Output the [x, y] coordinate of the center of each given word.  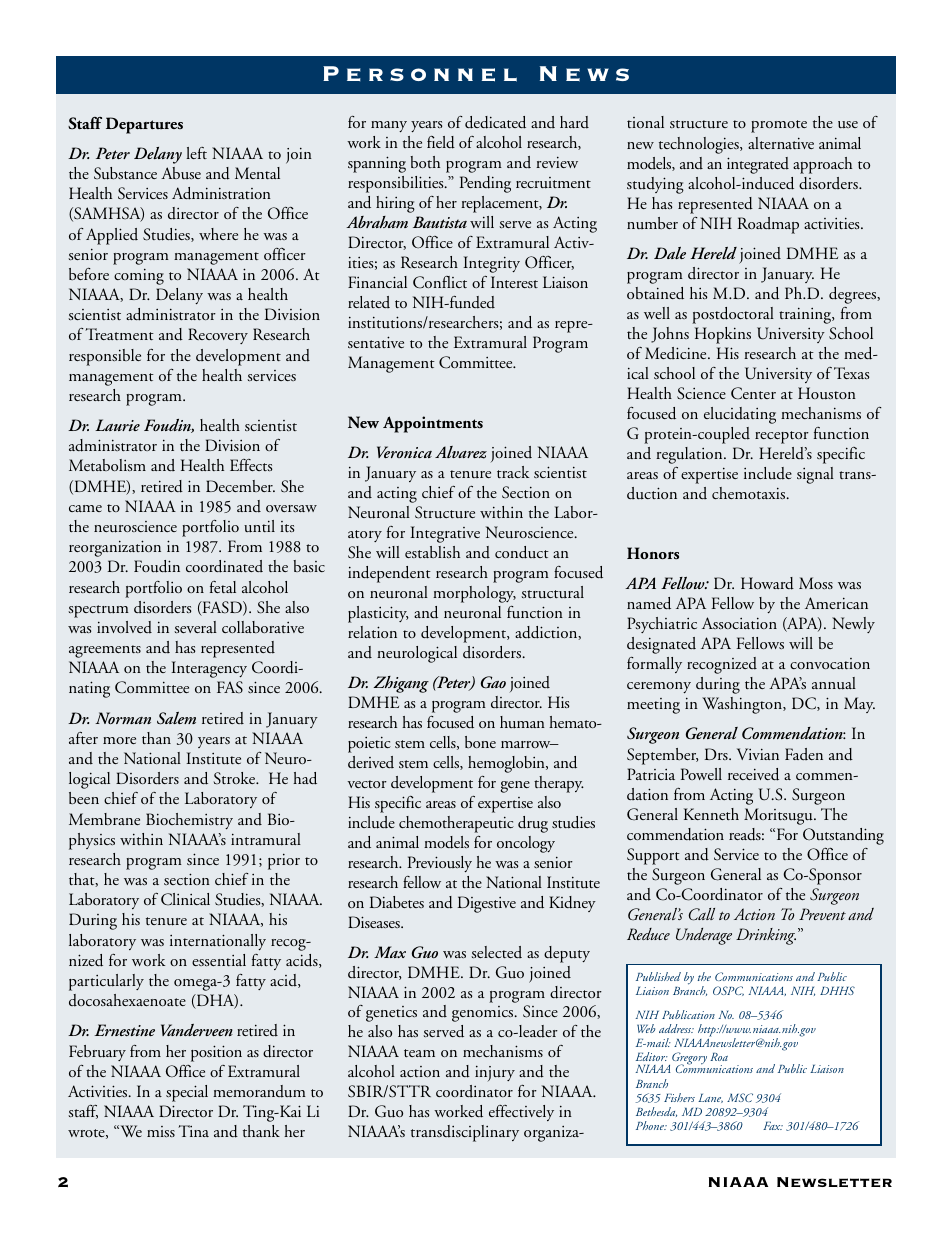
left [196, 153]
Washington [743, 705]
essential [219, 960]
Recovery [218, 336]
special [187, 1093]
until [259, 526]
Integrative [445, 534]
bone [480, 742]
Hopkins [723, 335]
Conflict [440, 282]
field [441, 142]
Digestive [487, 904]
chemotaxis [750, 493]
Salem [176, 718]
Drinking [766, 936]
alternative [781, 143]
